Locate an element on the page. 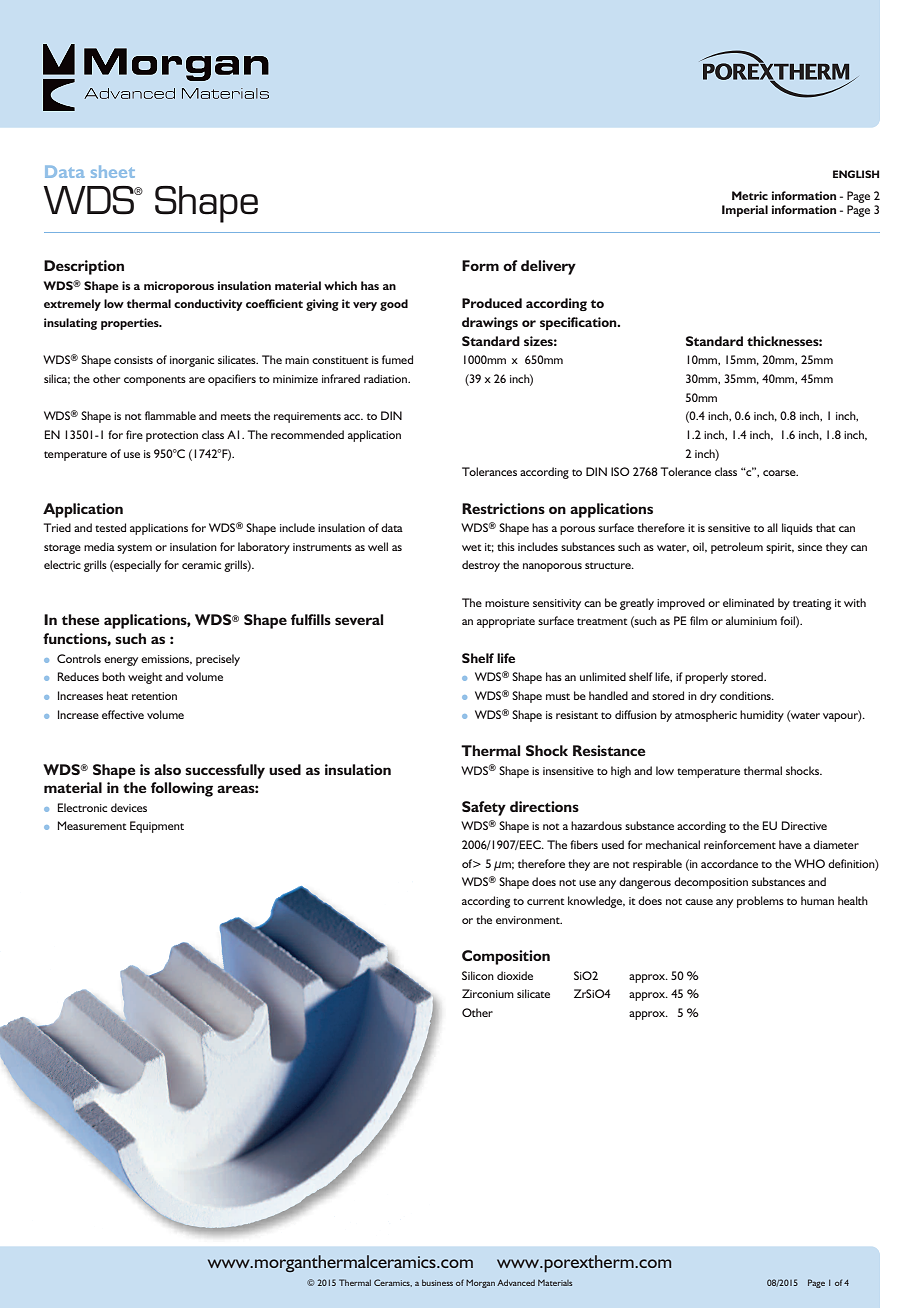 This document has height=1308, width=924. media is located at coordinates (99, 546).
